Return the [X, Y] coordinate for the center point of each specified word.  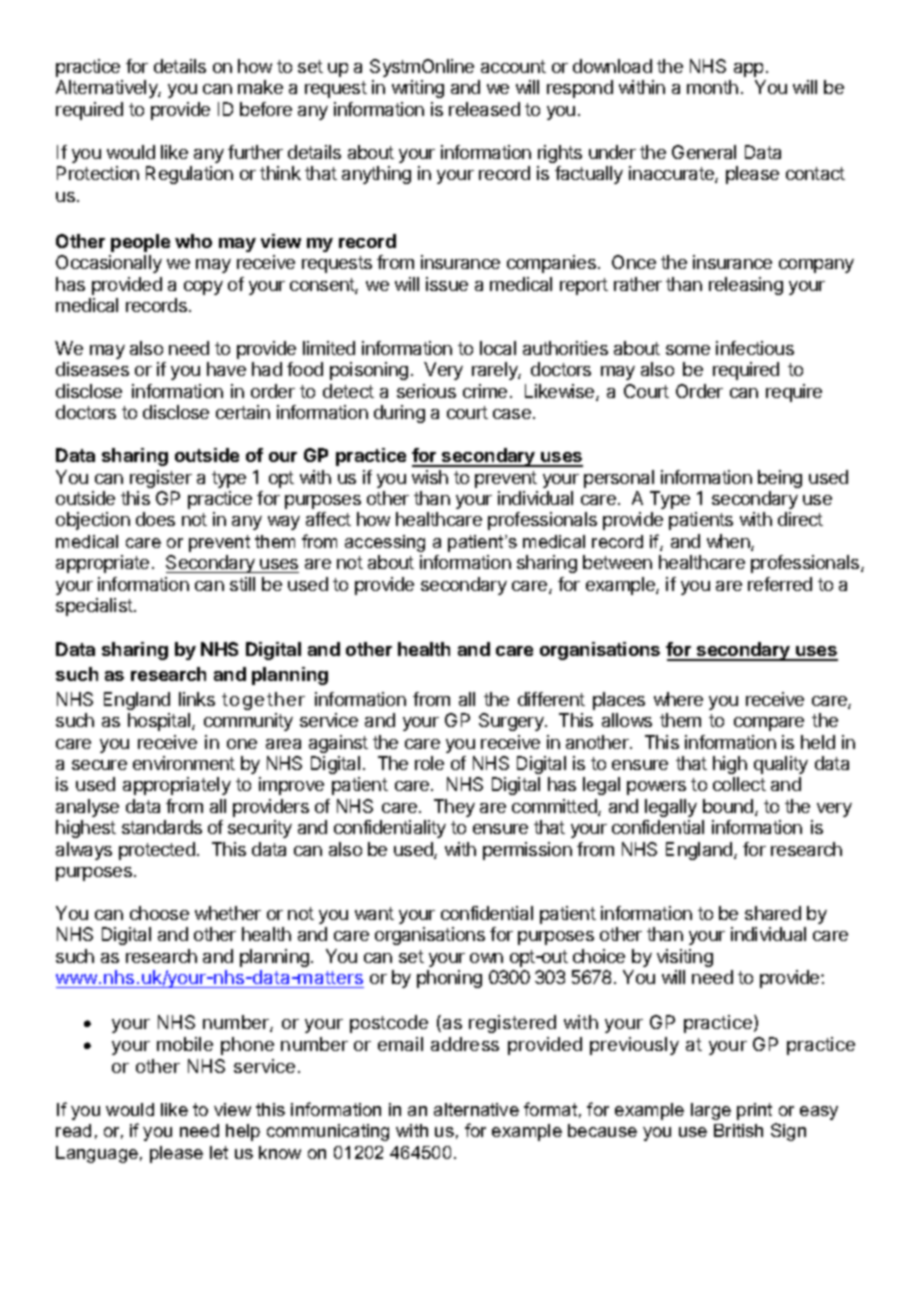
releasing [746, 286]
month [712, 87]
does [155, 519]
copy [203, 288]
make [260, 87]
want [374, 913]
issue [447, 284]
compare [769, 724]
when [729, 542]
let [219, 1152]
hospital [160, 722]
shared [773, 913]
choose [159, 913]
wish [430, 477]
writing [418, 89]
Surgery [512, 722]
